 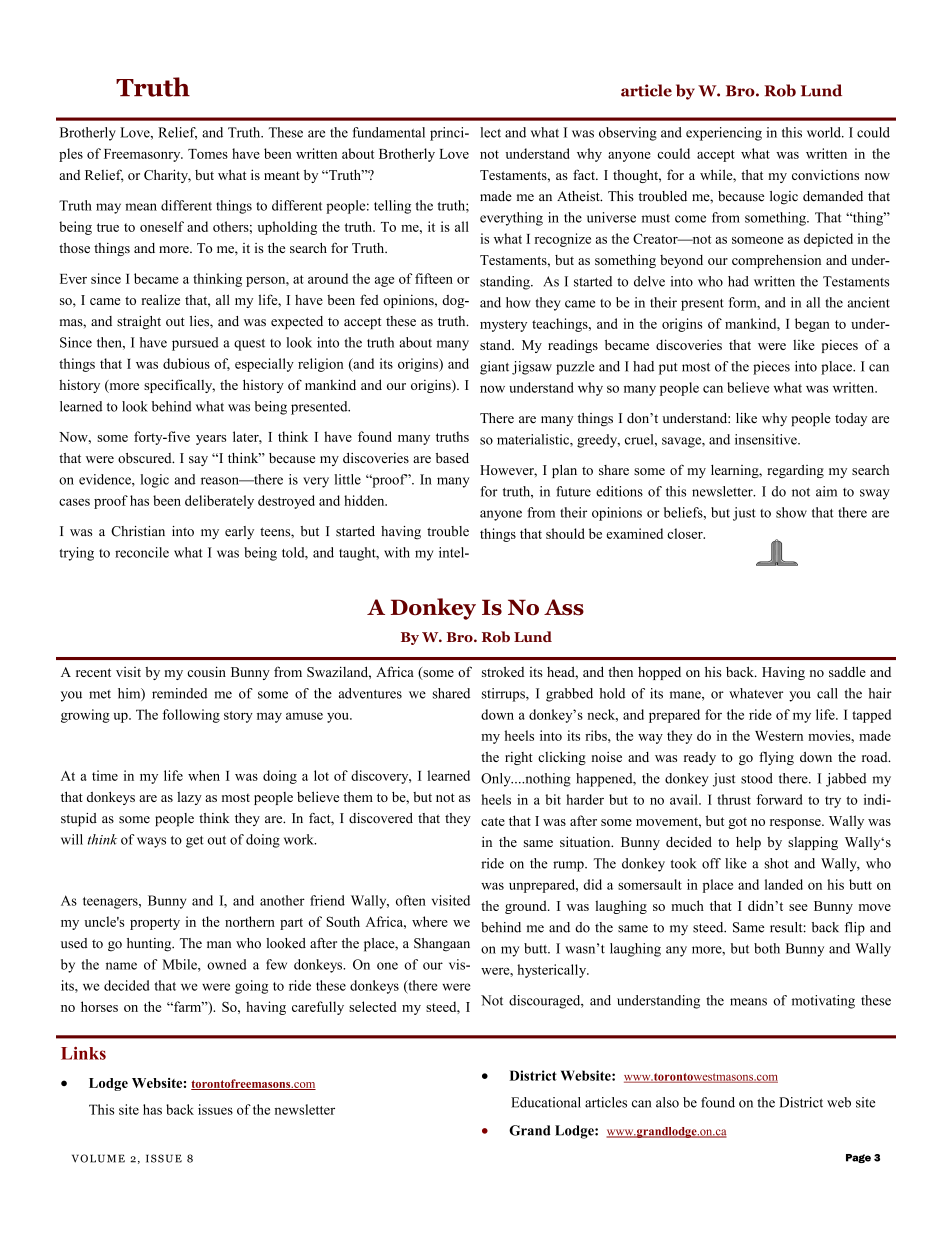 I want to click on Educational, so click(x=546, y=1102).
